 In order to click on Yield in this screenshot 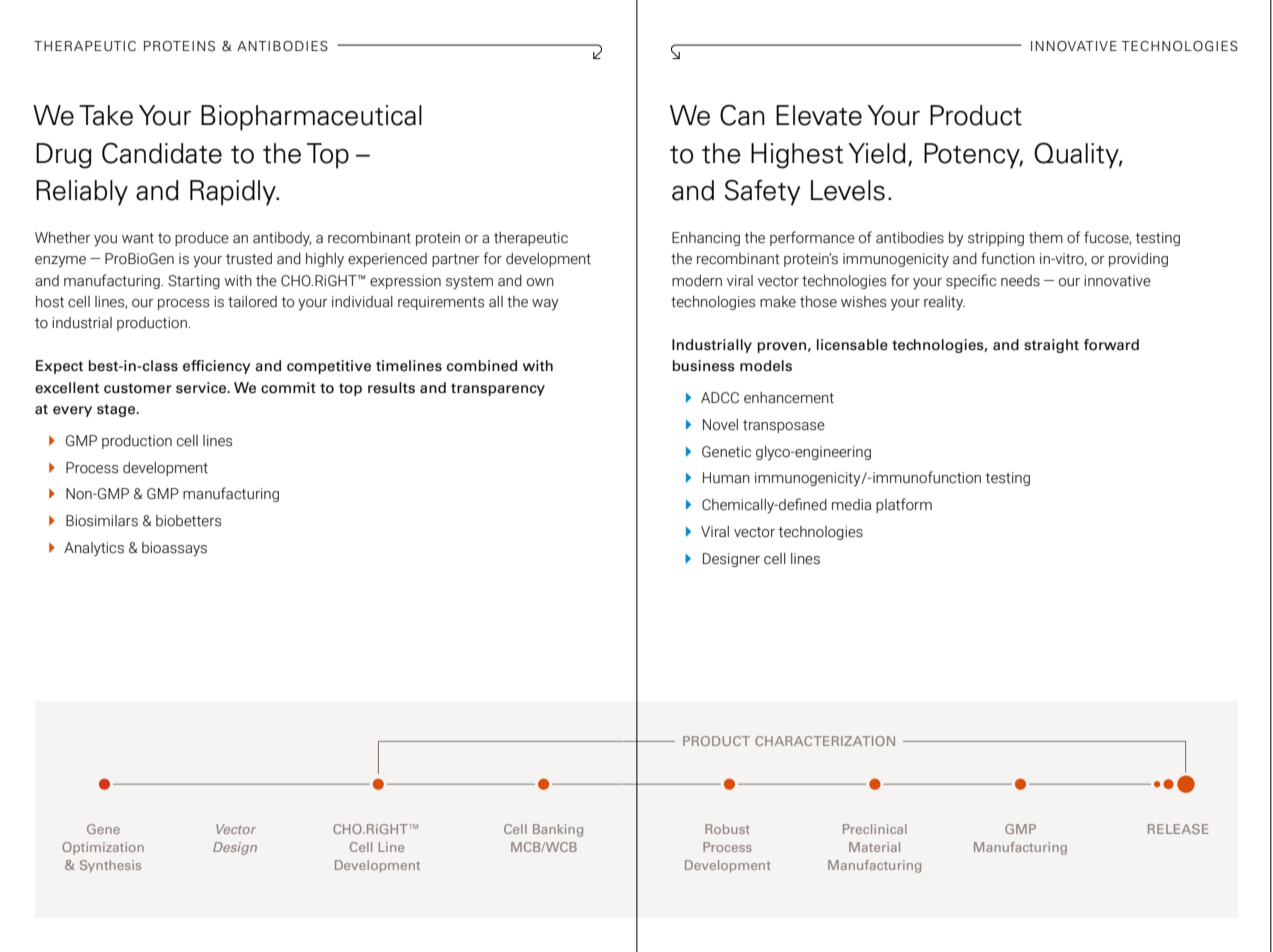, I will do `click(877, 153)`.
